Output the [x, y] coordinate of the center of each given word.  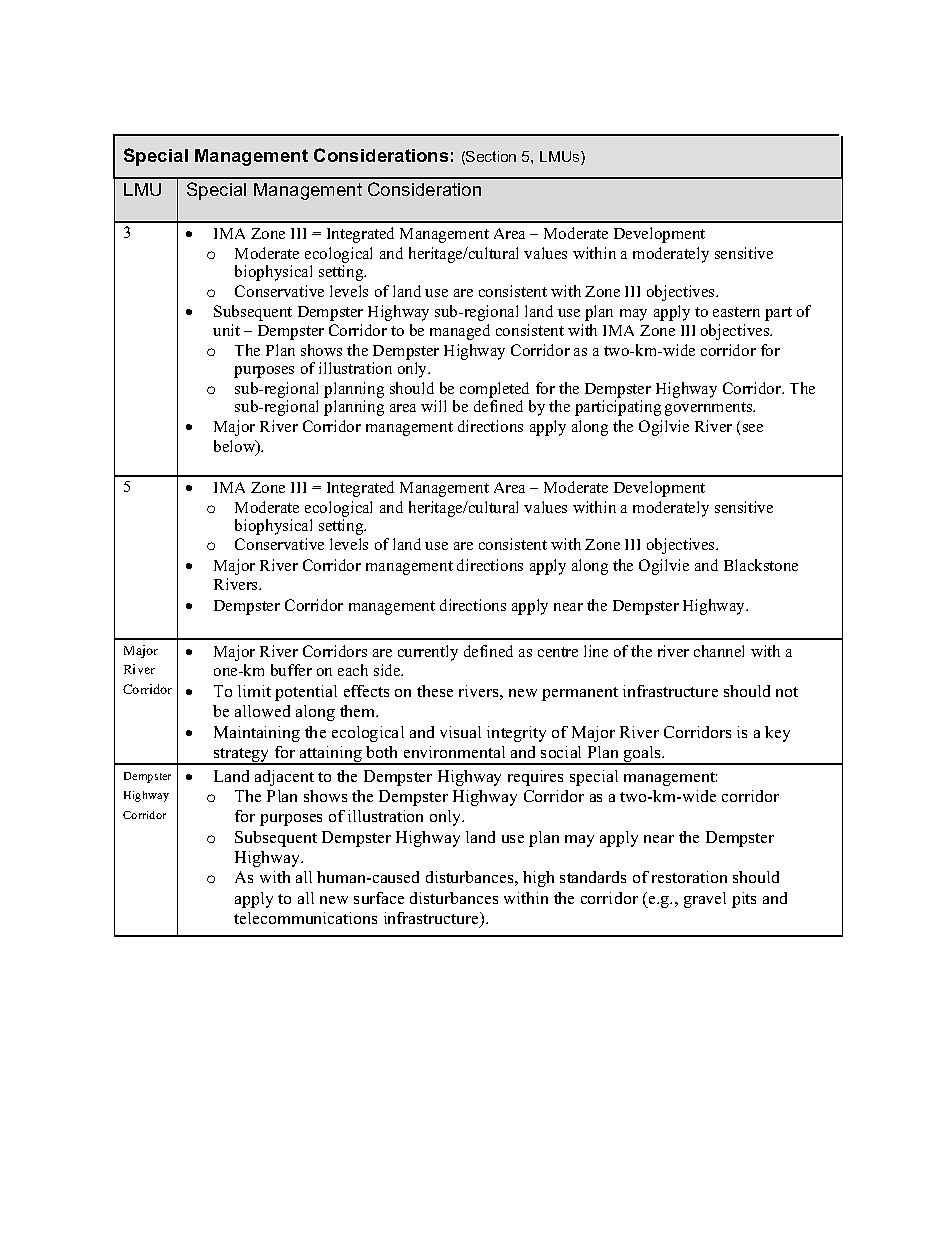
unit [226, 330]
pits [744, 900]
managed [460, 332]
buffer [291, 670]
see [753, 428]
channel [719, 651]
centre [558, 652]
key [777, 734]
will [433, 406]
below [236, 447]
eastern [736, 312]
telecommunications [305, 918]
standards [593, 877]
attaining [331, 755]
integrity [516, 734]
